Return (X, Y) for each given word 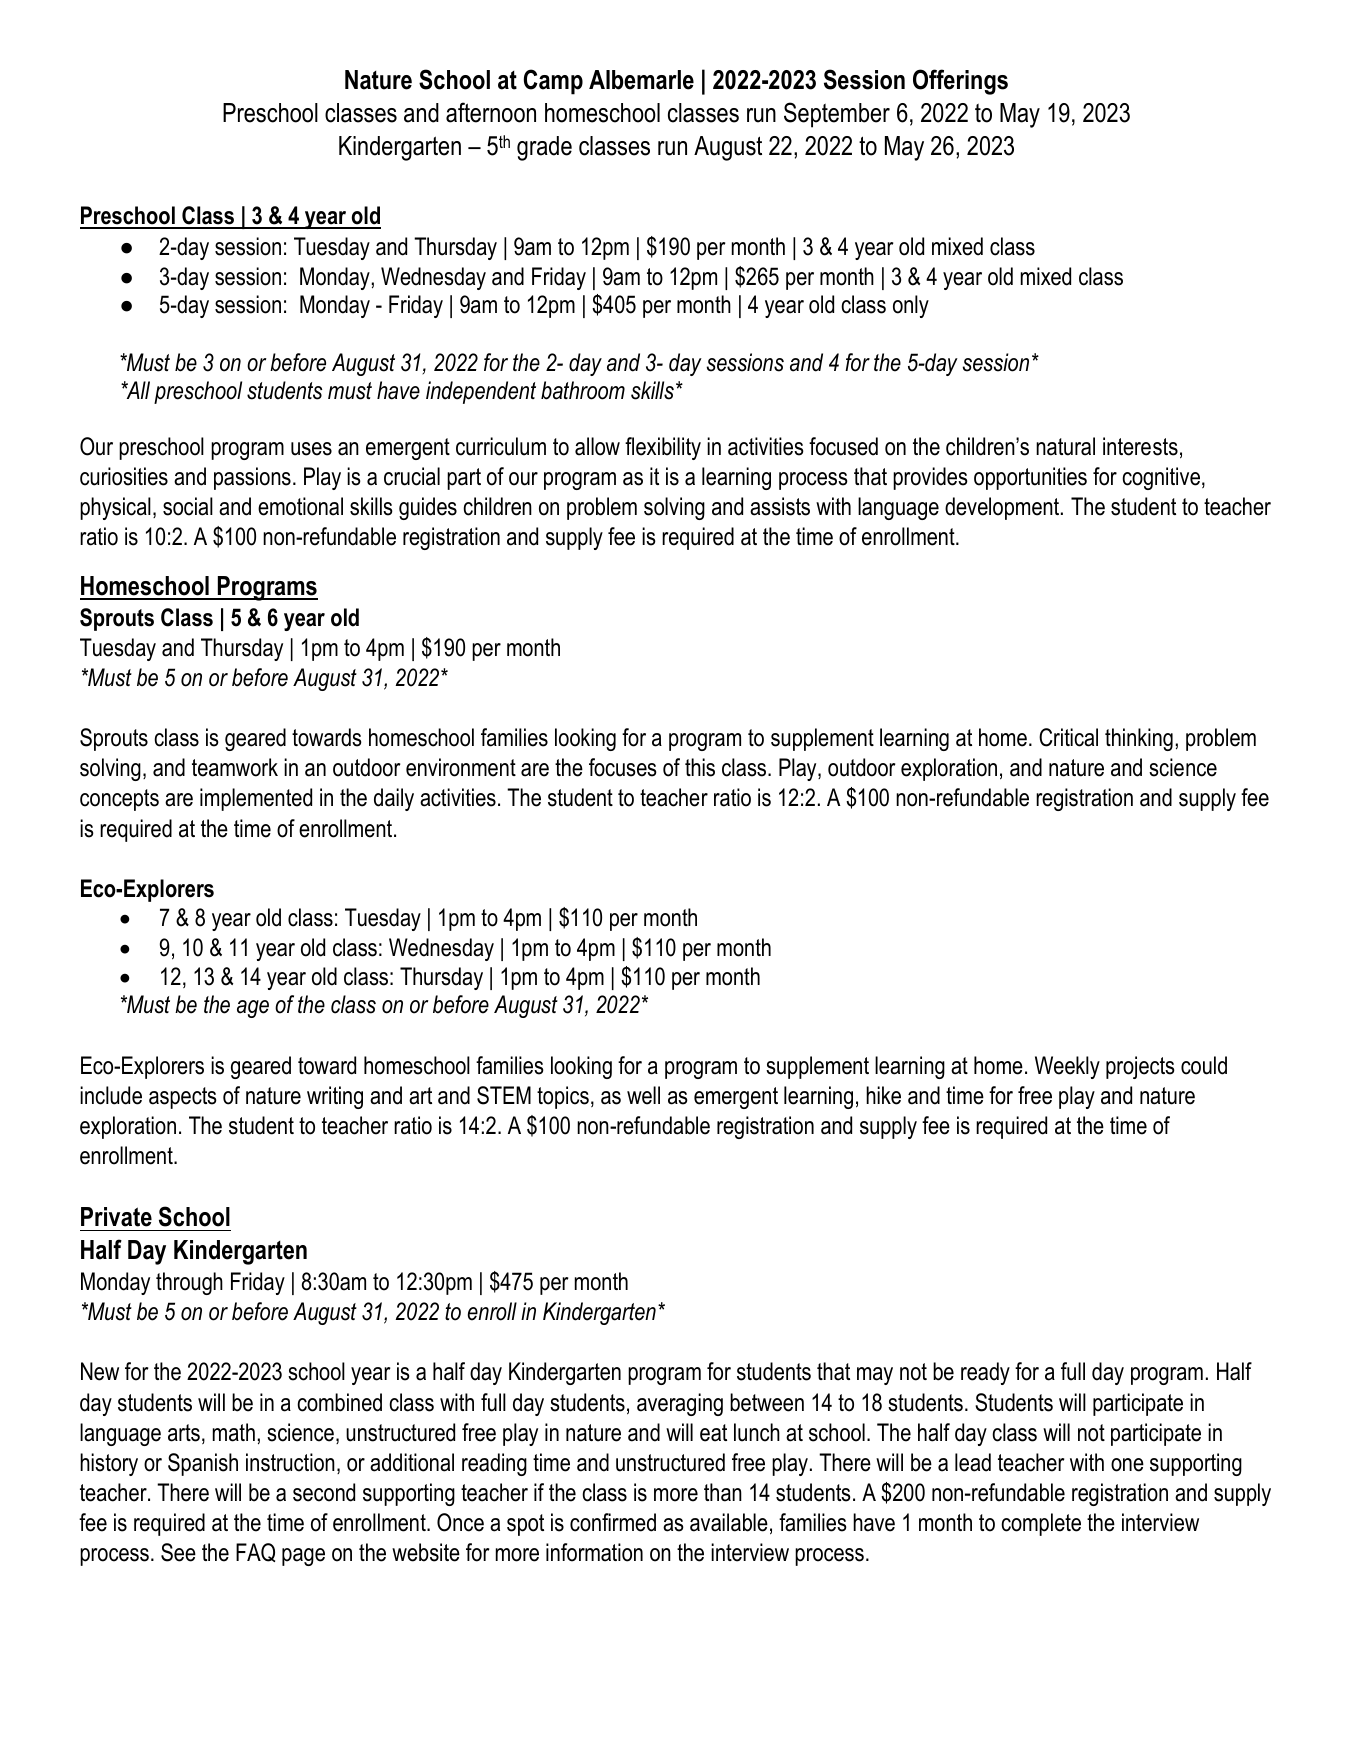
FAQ (255, 1552)
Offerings (960, 82)
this (700, 767)
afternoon (491, 112)
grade (544, 148)
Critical (1068, 737)
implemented (256, 799)
